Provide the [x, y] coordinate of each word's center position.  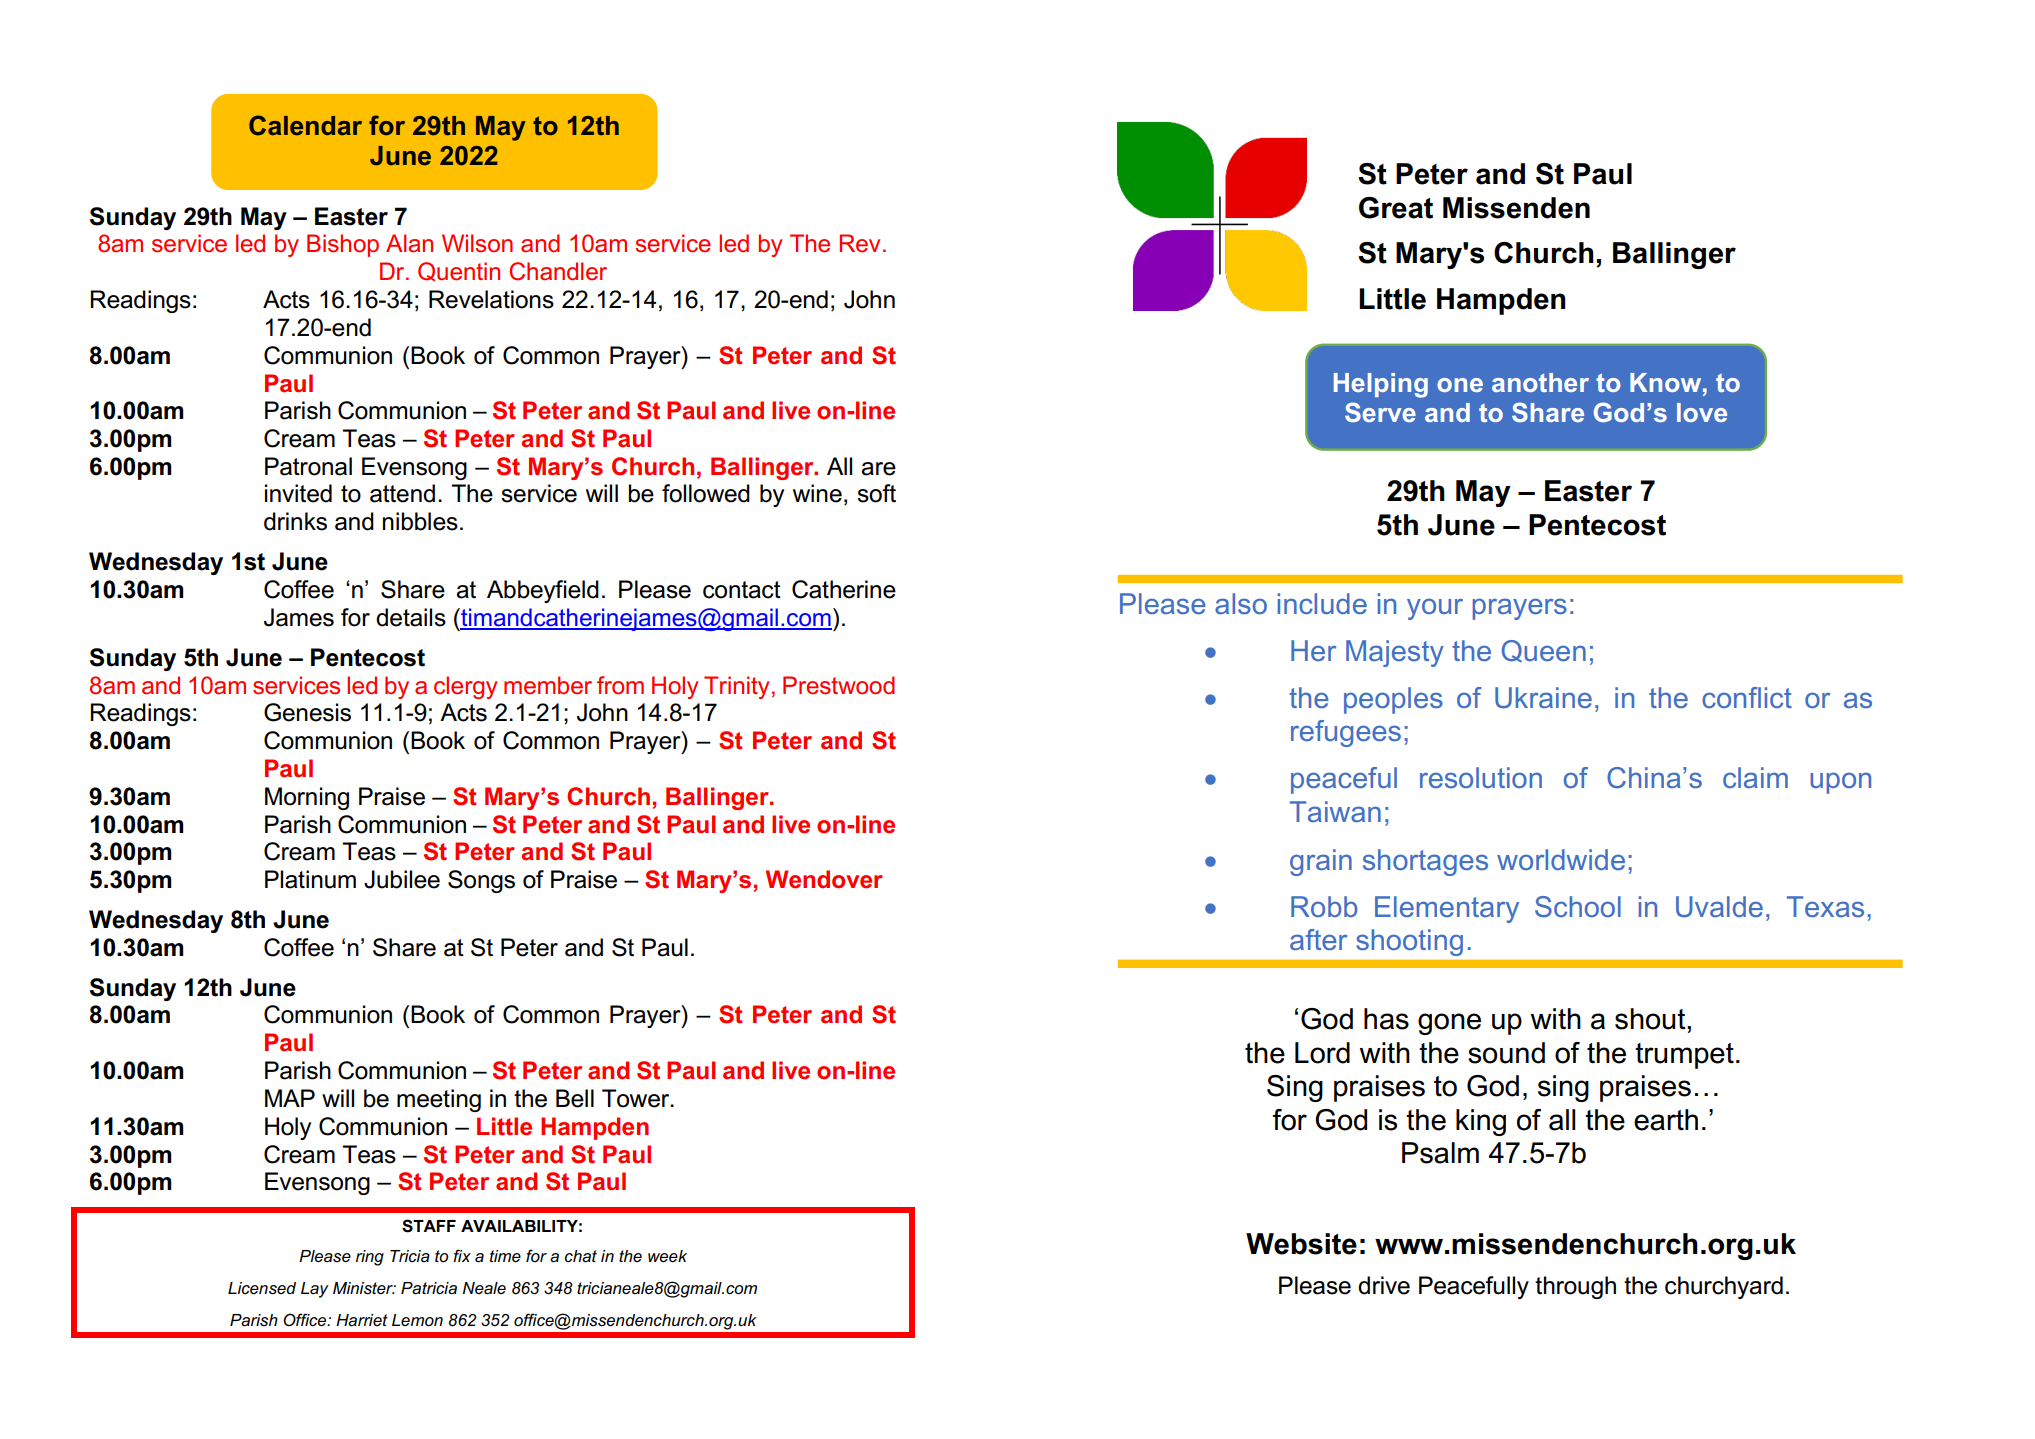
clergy [465, 687]
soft [876, 493]
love [1702, 412]
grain [1321, 862]
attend [402, 493]
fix [462, 1255]
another [1540, 382]
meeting [439, 1100]
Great [1396, 208]
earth [1666, 1120]
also [1241, 603]
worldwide [1561, 859]
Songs [481, 881]
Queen [1544, 651]
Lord [1322, 1053]
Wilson [477, 243]
